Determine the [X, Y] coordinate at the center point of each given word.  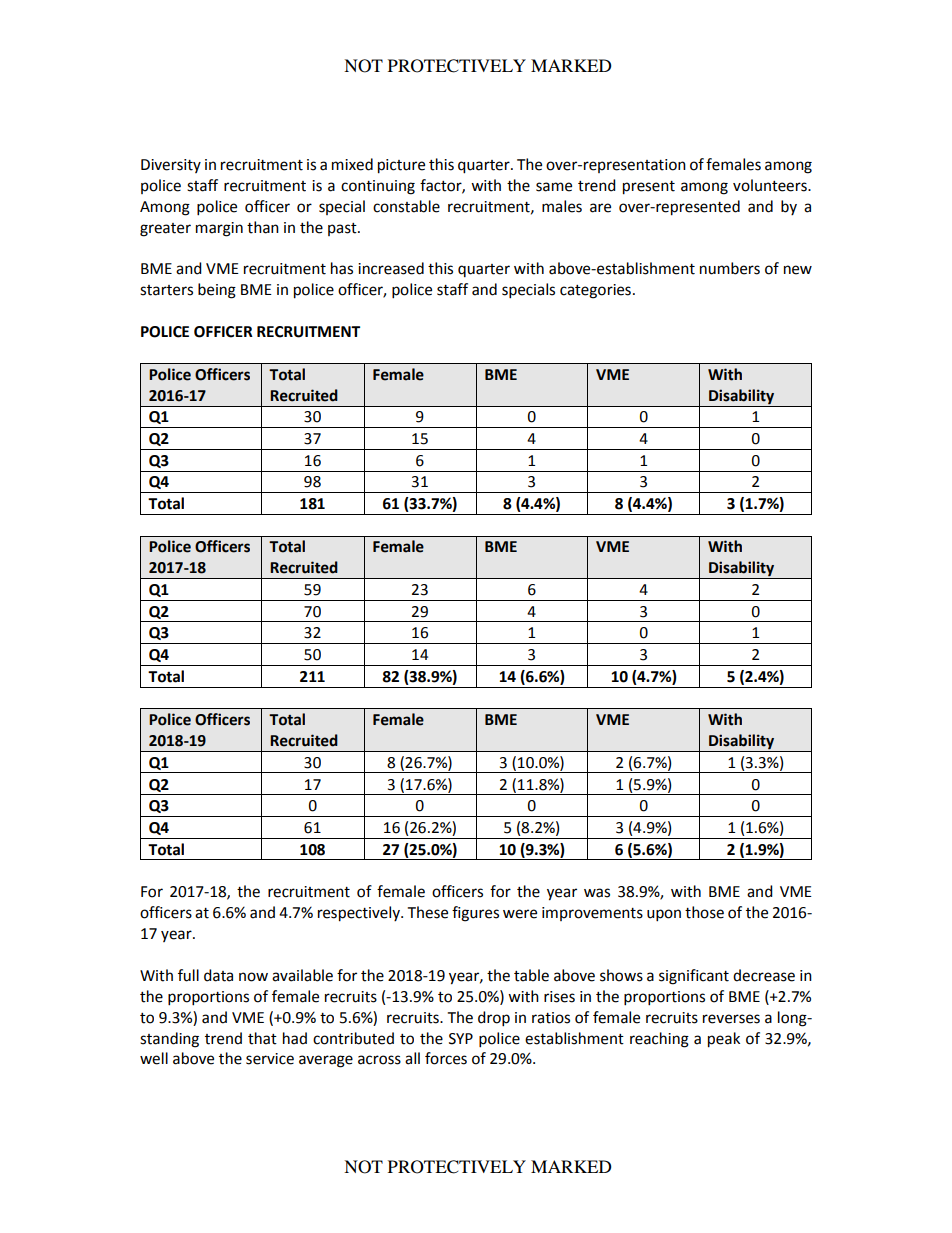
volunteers [771, 185]
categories [595, 291]
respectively [360, 914]
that [262, 1038]
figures [475, 914]
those [704, 912]
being [217, 291]
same [554, 187]
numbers [730, 268]
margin [219, 229]
